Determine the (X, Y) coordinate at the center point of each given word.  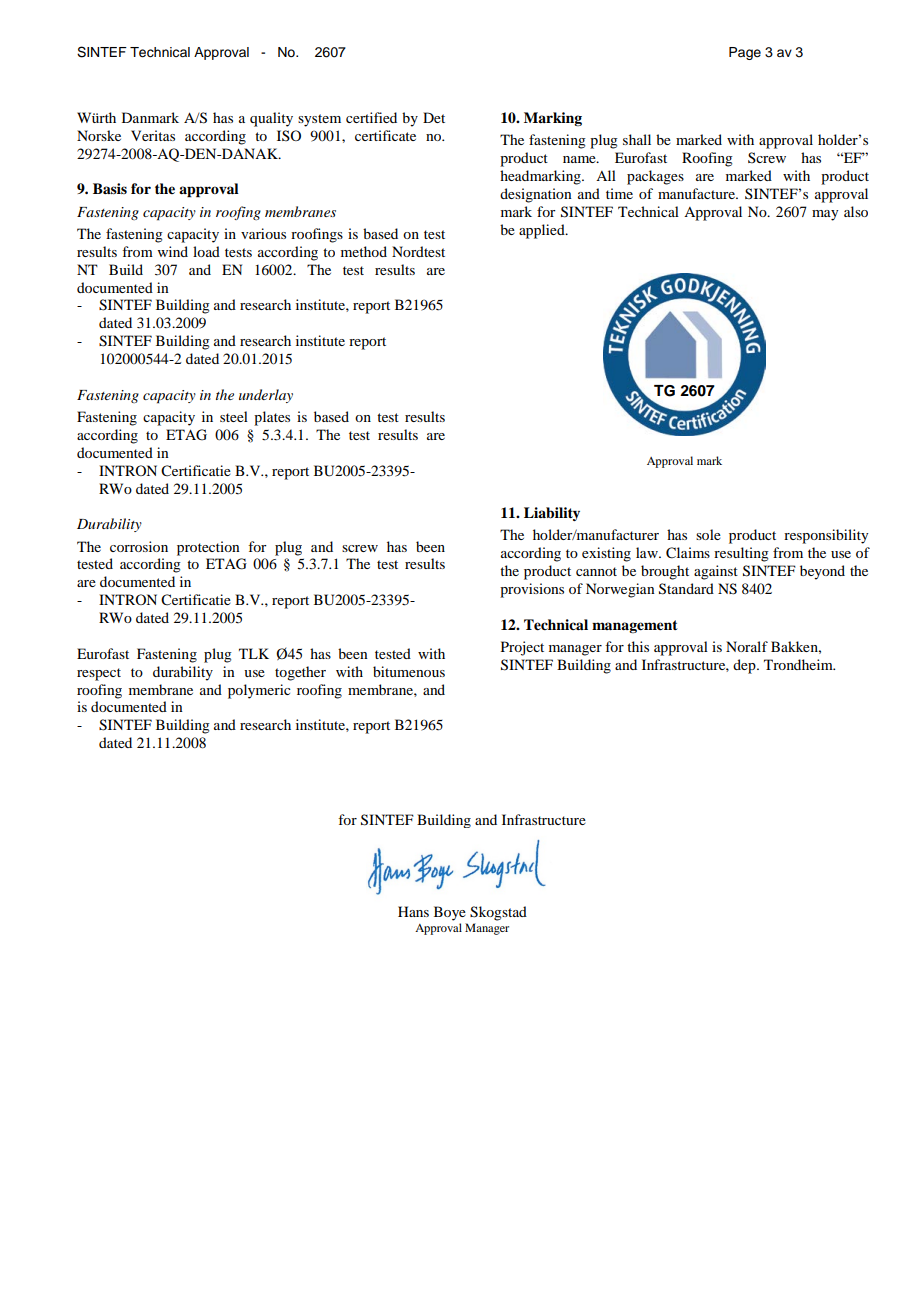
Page (745, 53)
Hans (413, 911)
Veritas (153, 135)
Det (434, 117)
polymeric (259, 691)
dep (745, 666)
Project (522, 648)
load (206, 251)
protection (208, 548)
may (825, 215)
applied (543, 231)
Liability (552, 514)
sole (708, 534)
